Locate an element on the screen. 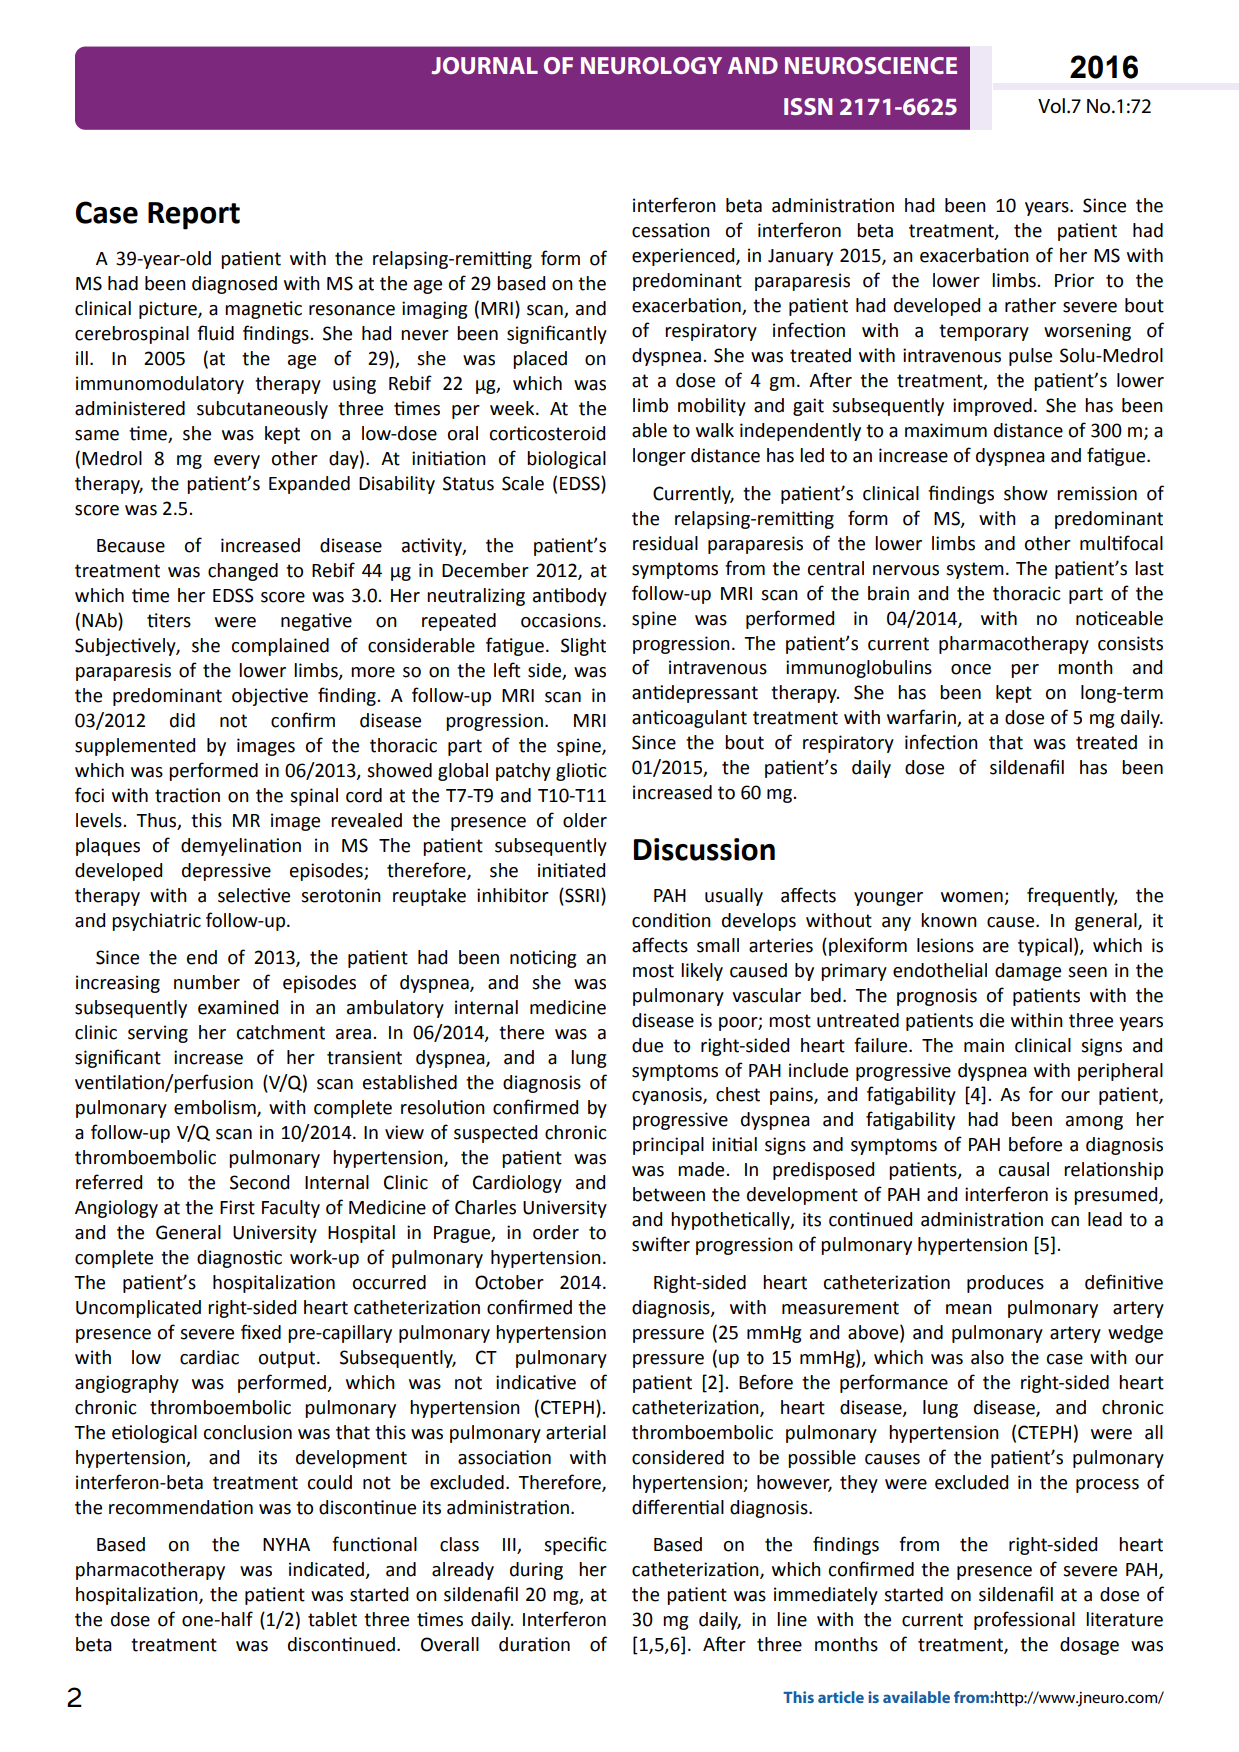 The image size is (1239, 1752). embolism is located at coordinates (216, 1108).
